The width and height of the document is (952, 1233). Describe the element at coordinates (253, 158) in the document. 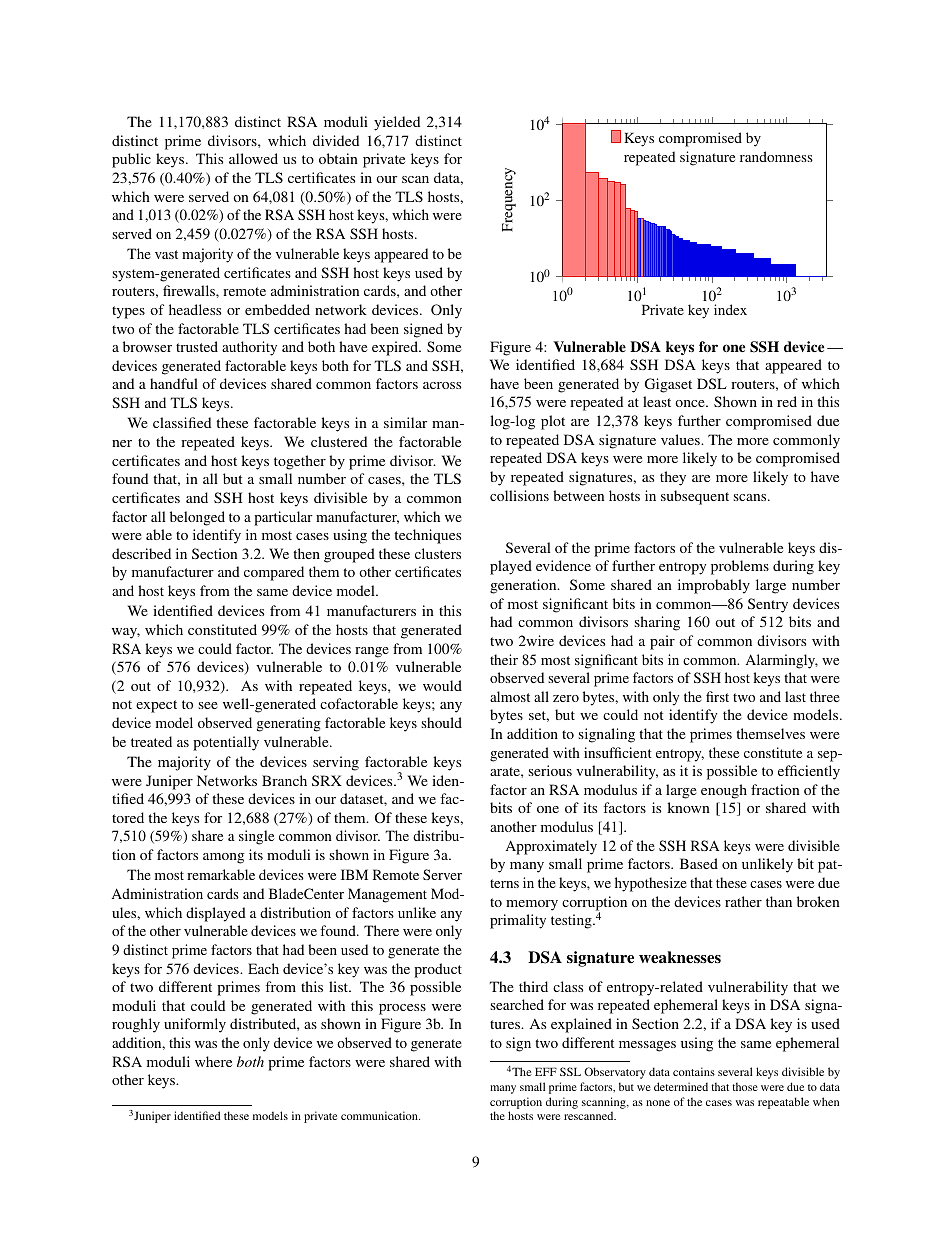

I see `allowed` at that location.
